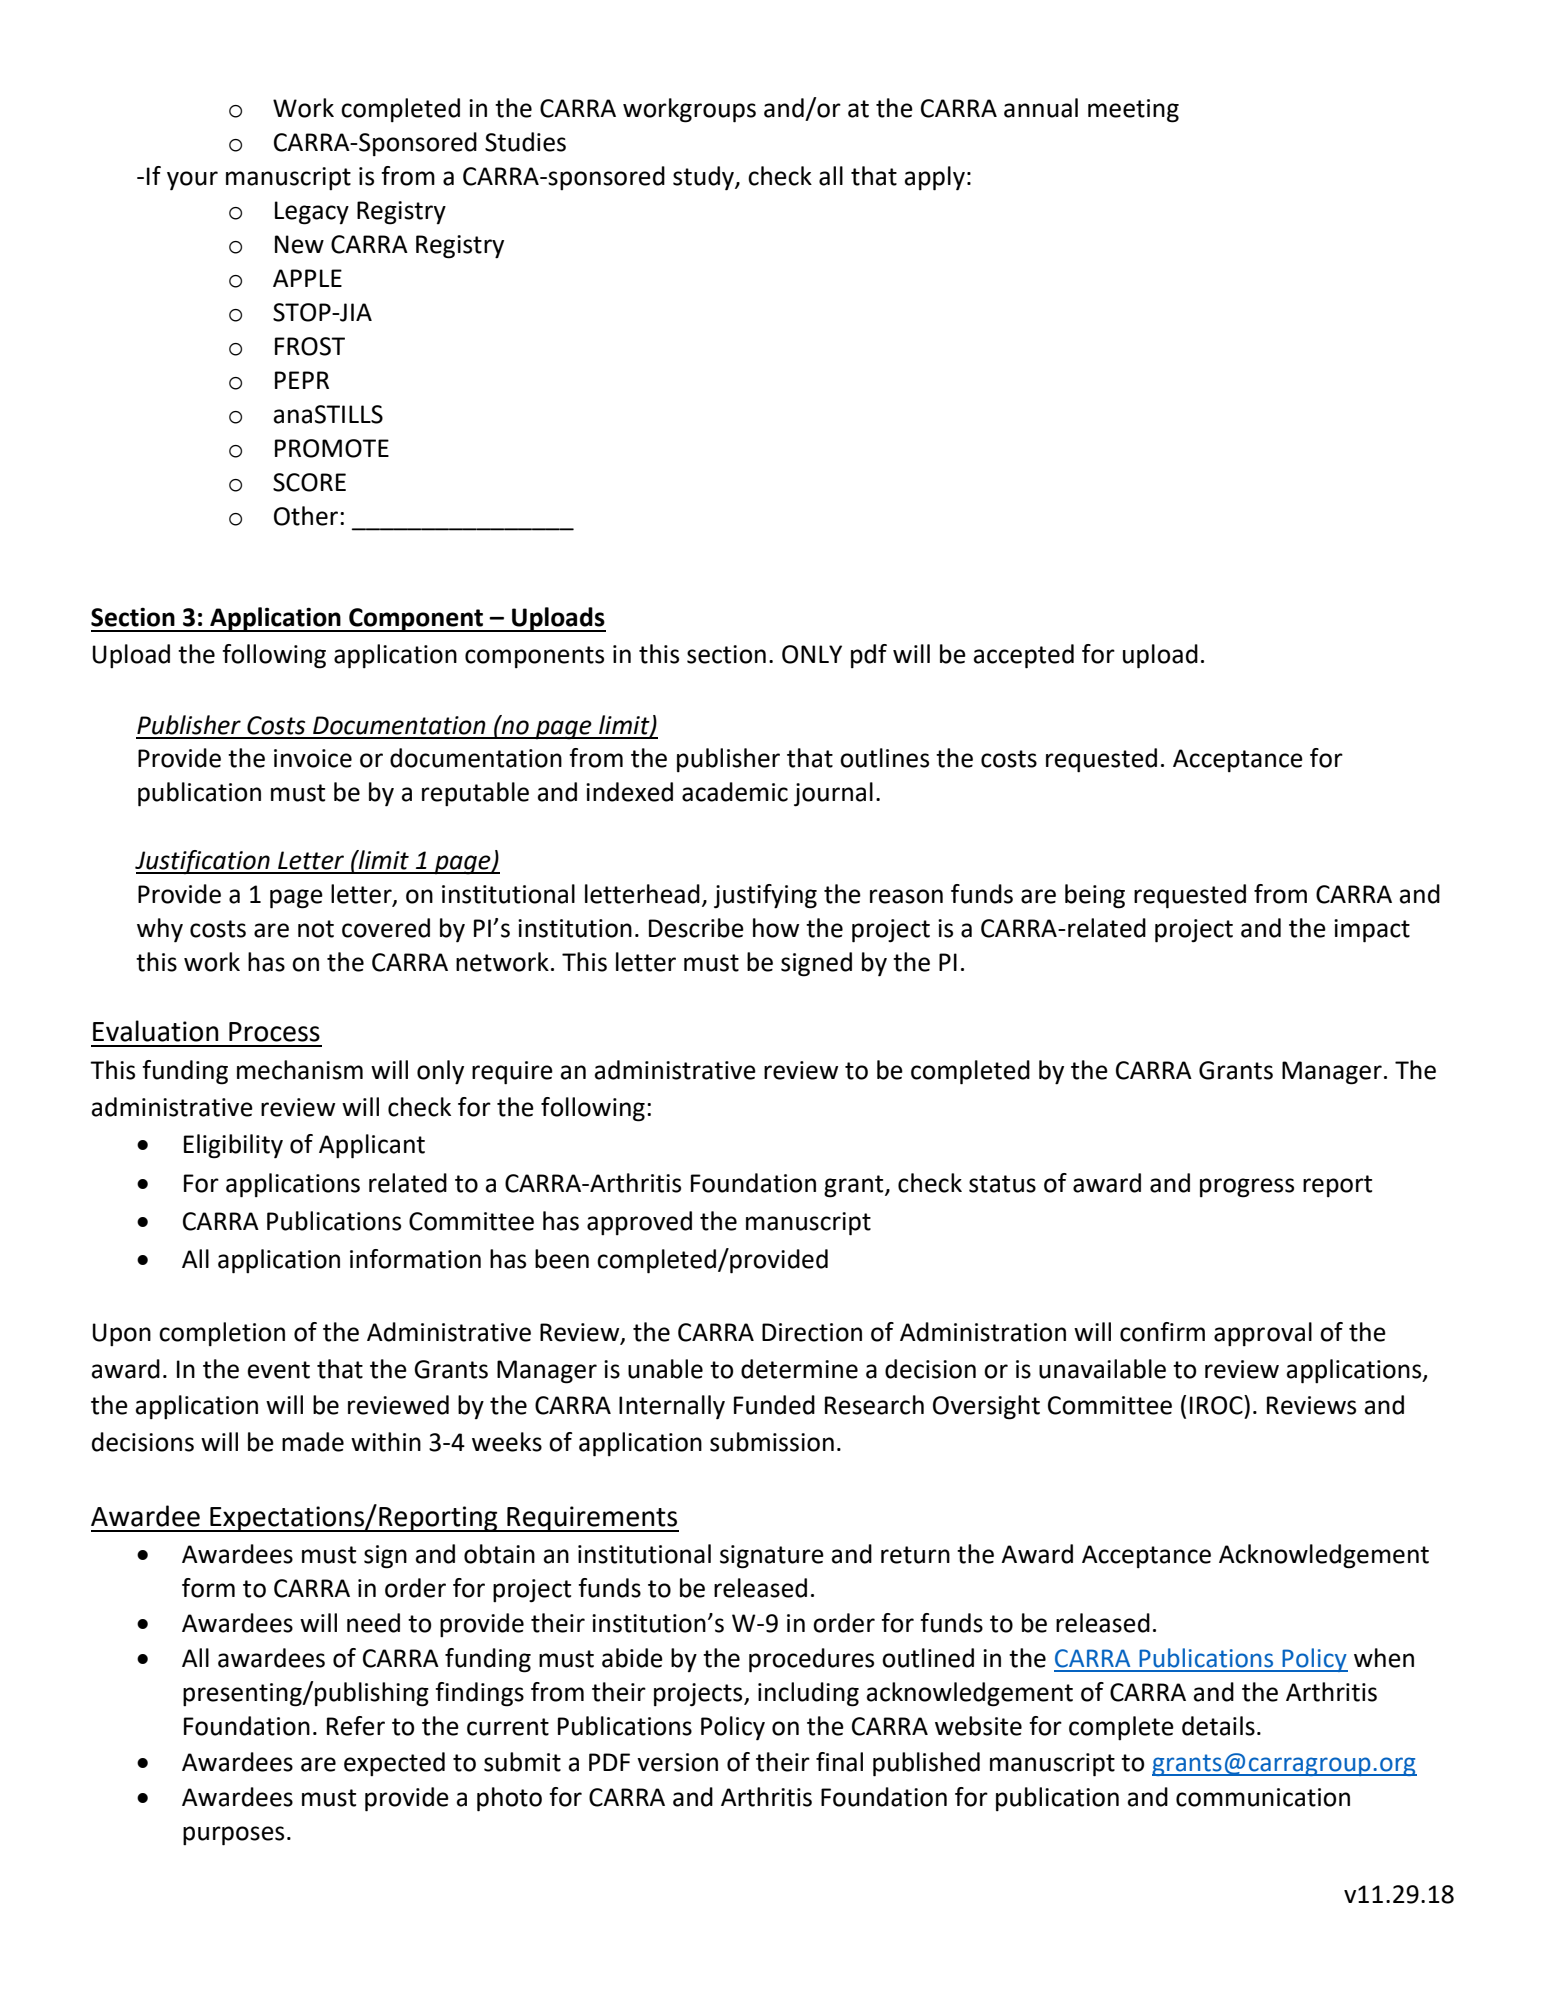 The image size is (1546, 2001). Describe the element at coordinates (1372, 931) in the document. I see `impact` at that location.
